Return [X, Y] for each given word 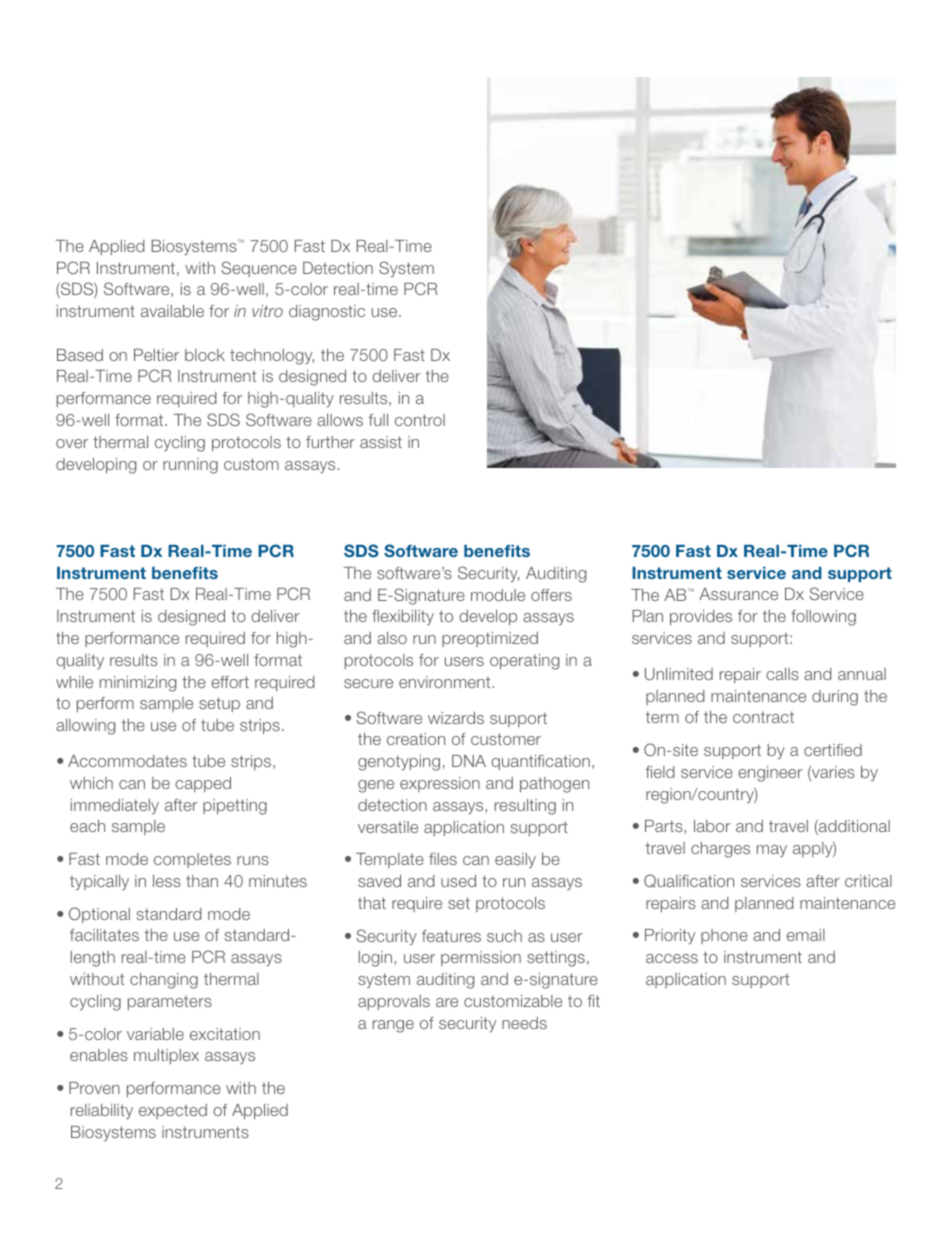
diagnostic [327, 313]
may [772, 851]
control [420, 420]
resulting [525, 807]
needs [524, 1023]
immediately [115, 806]
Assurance [738, 594]
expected [173, 1111]
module [498, 595]
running [190, 466]
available [172, 311]
